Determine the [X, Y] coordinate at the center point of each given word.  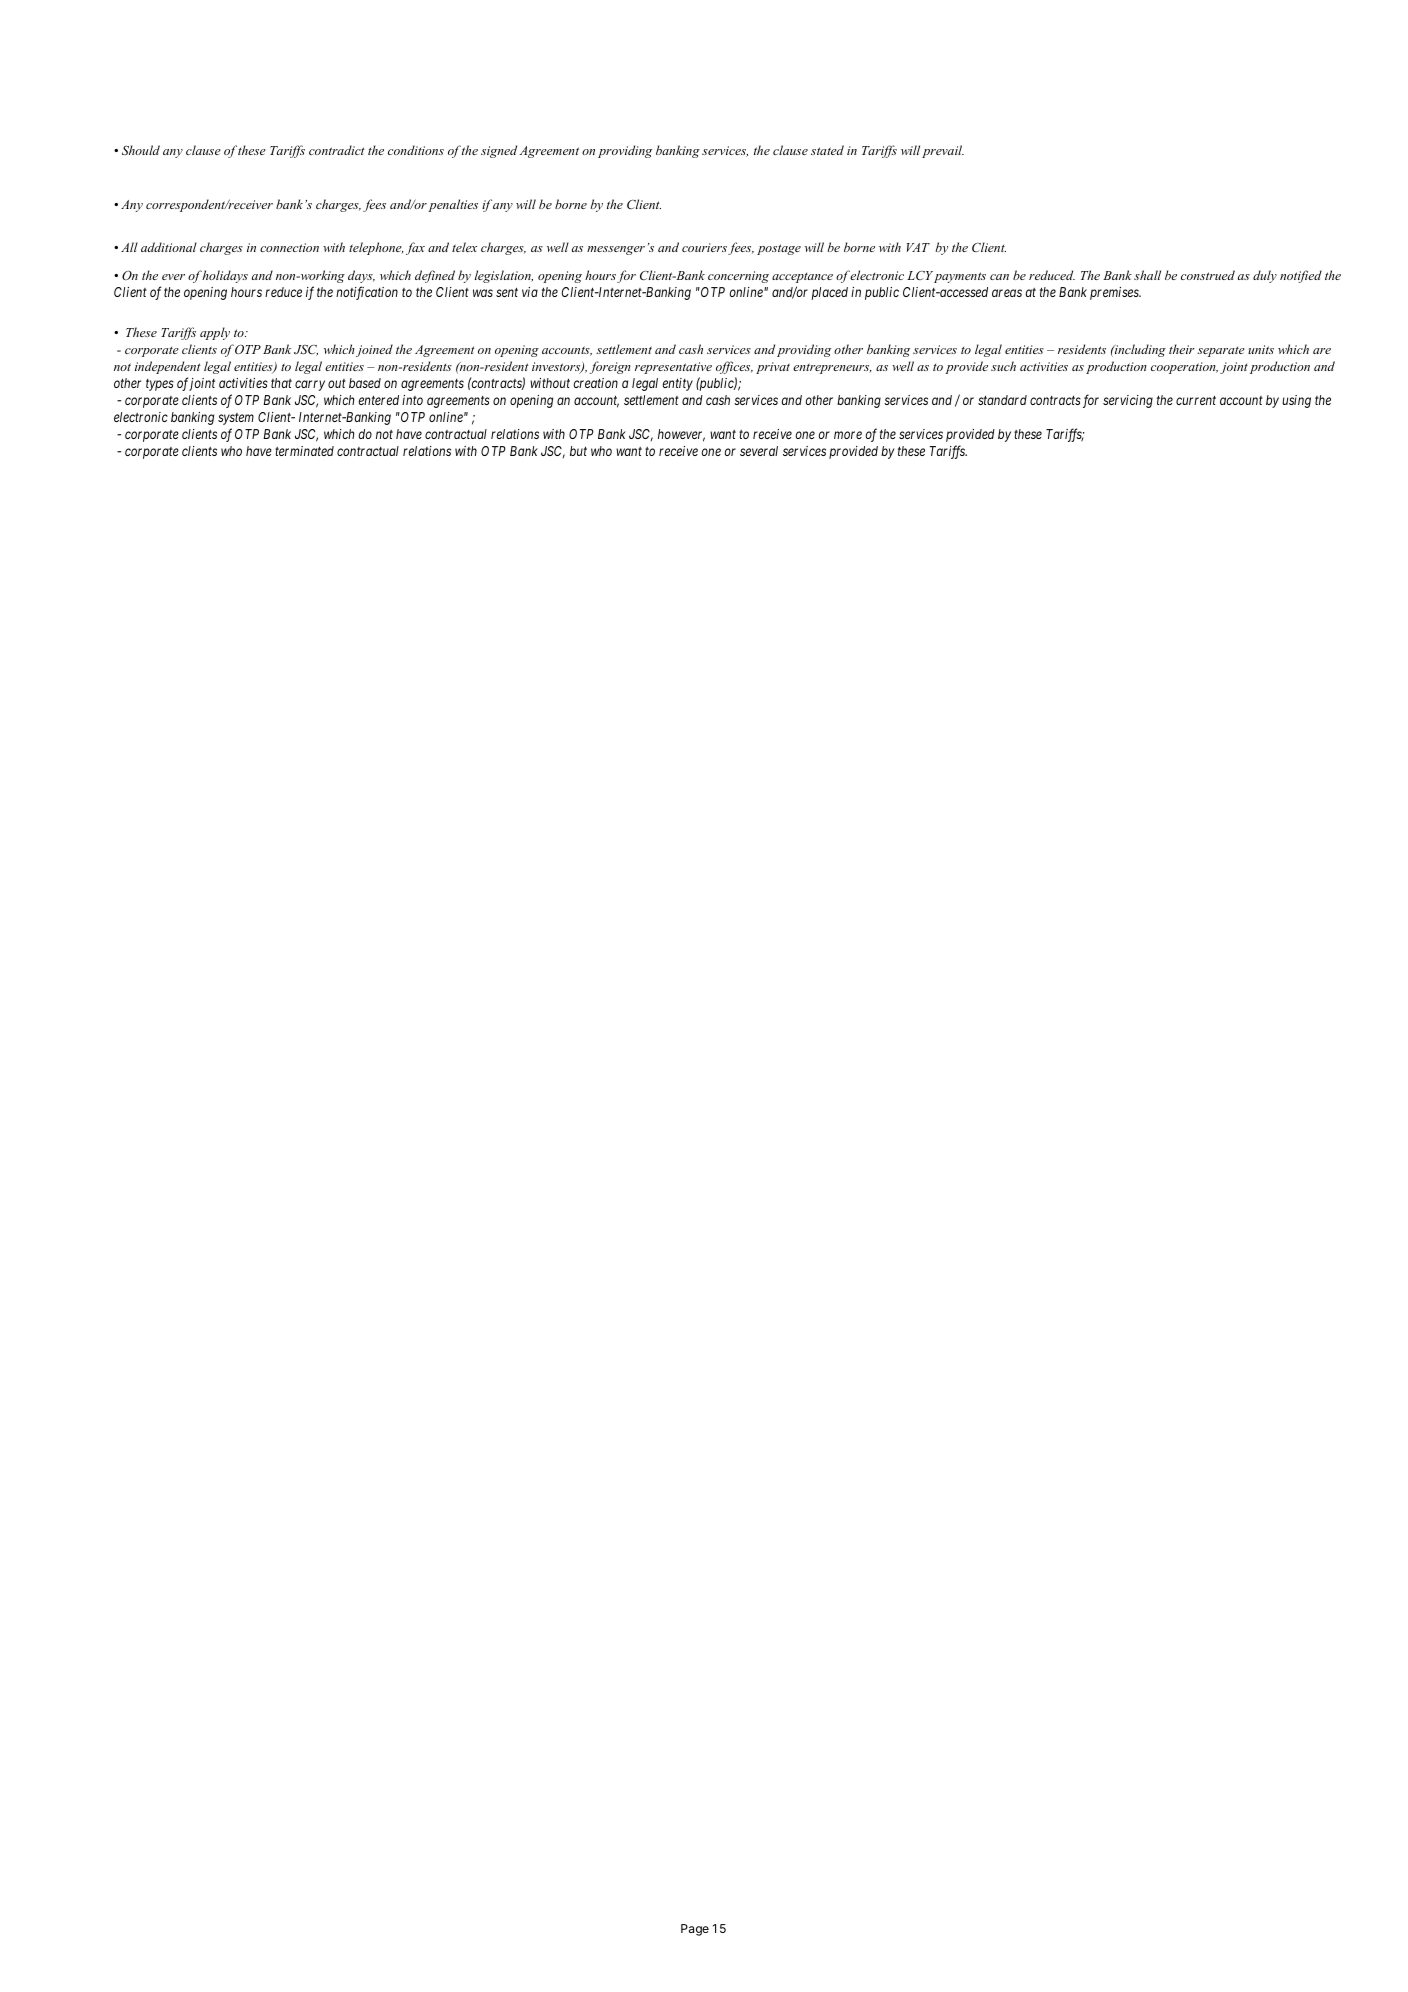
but [578, 451]
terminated [304, 451]
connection [289, 247]
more [848, 435]
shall [1147, 275]
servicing [1128, 401]
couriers [705, 249]
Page [695, 1930]
